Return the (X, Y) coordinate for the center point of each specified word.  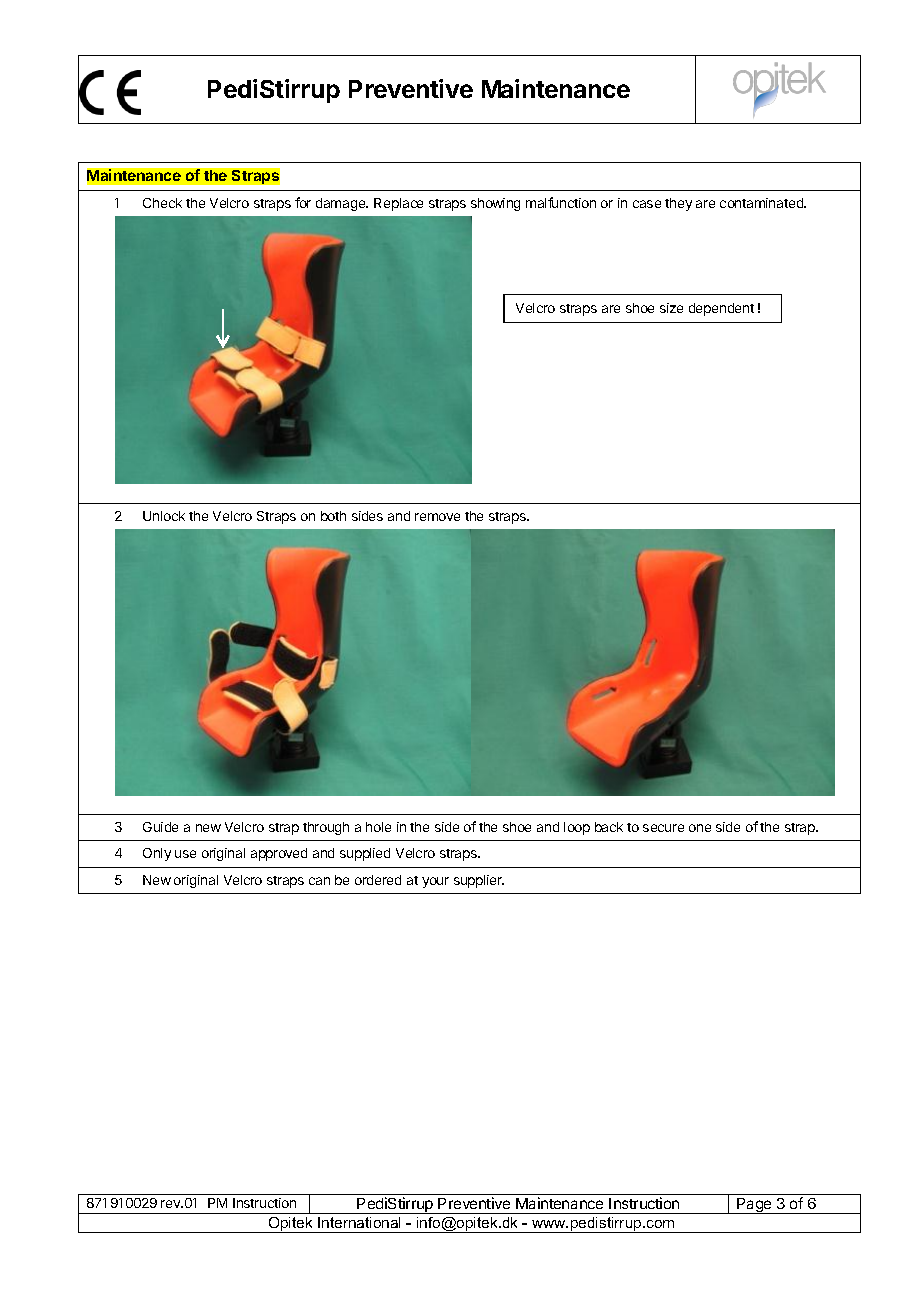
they (678, 204)
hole (378, 827)
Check (162, 203)
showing (495, 204)
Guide (160, 827)
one (700, 828)
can (319, 881)
